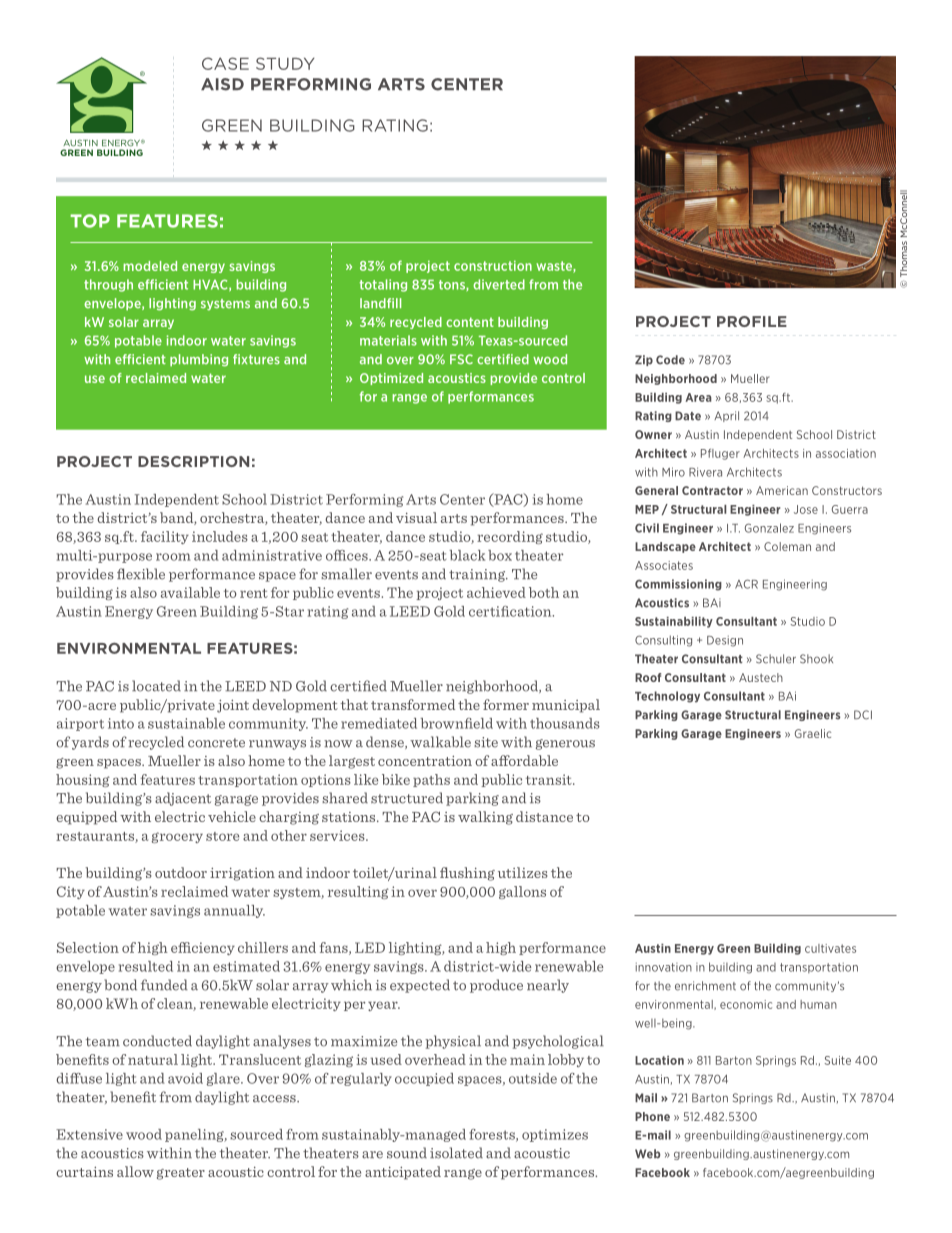 The width and height of the image is (952, 1233). What do you see at coordinates (181, 872) in the image?
I see `outdoor` at bounding box center [181, 872].
